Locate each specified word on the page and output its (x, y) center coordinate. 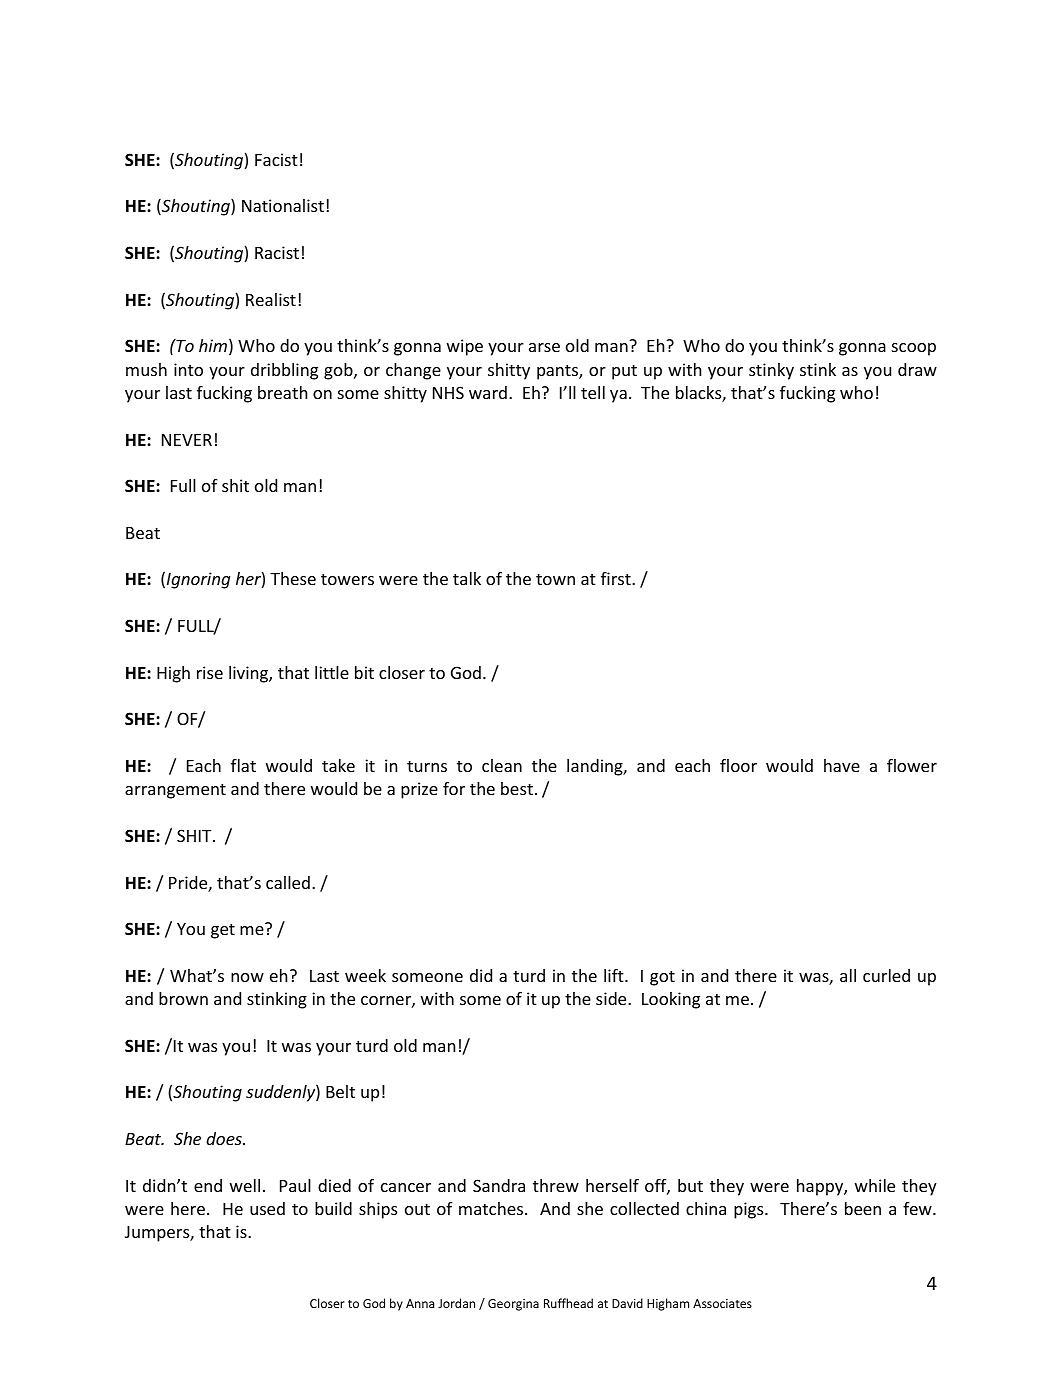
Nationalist (283, 205)
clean (502, 765)
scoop (914, 349)
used (267, 1208)
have (842, 765)
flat (243, 765)
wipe (465, 347)
